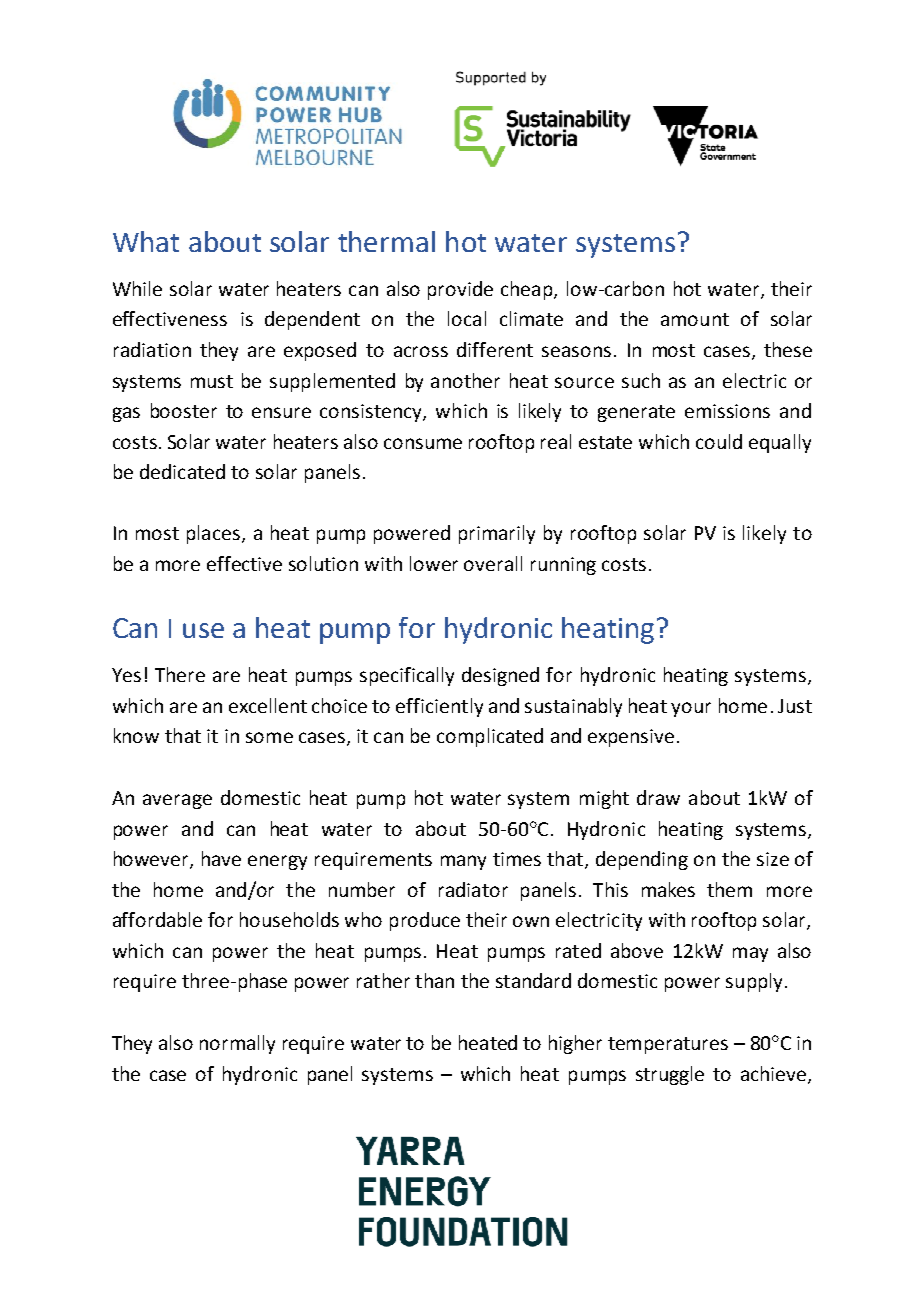 The height and width of the screenshot is (1308, 924). What do you see at coordinates (237, 1044) in the screenshot?
I see `normally` at bounding box center [237, 1044].
